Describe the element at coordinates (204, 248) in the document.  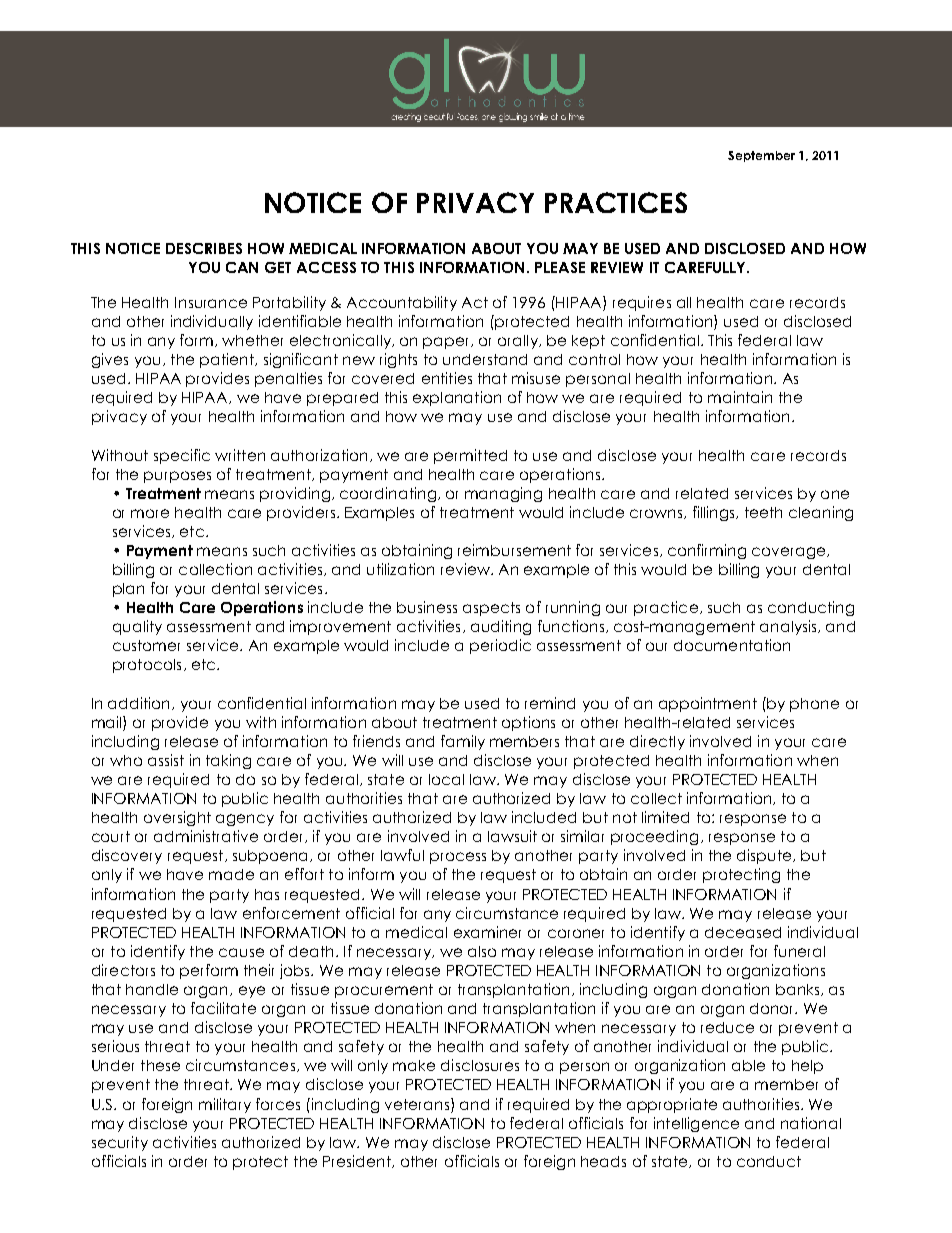
I see `DESCRIBES` at that location.
